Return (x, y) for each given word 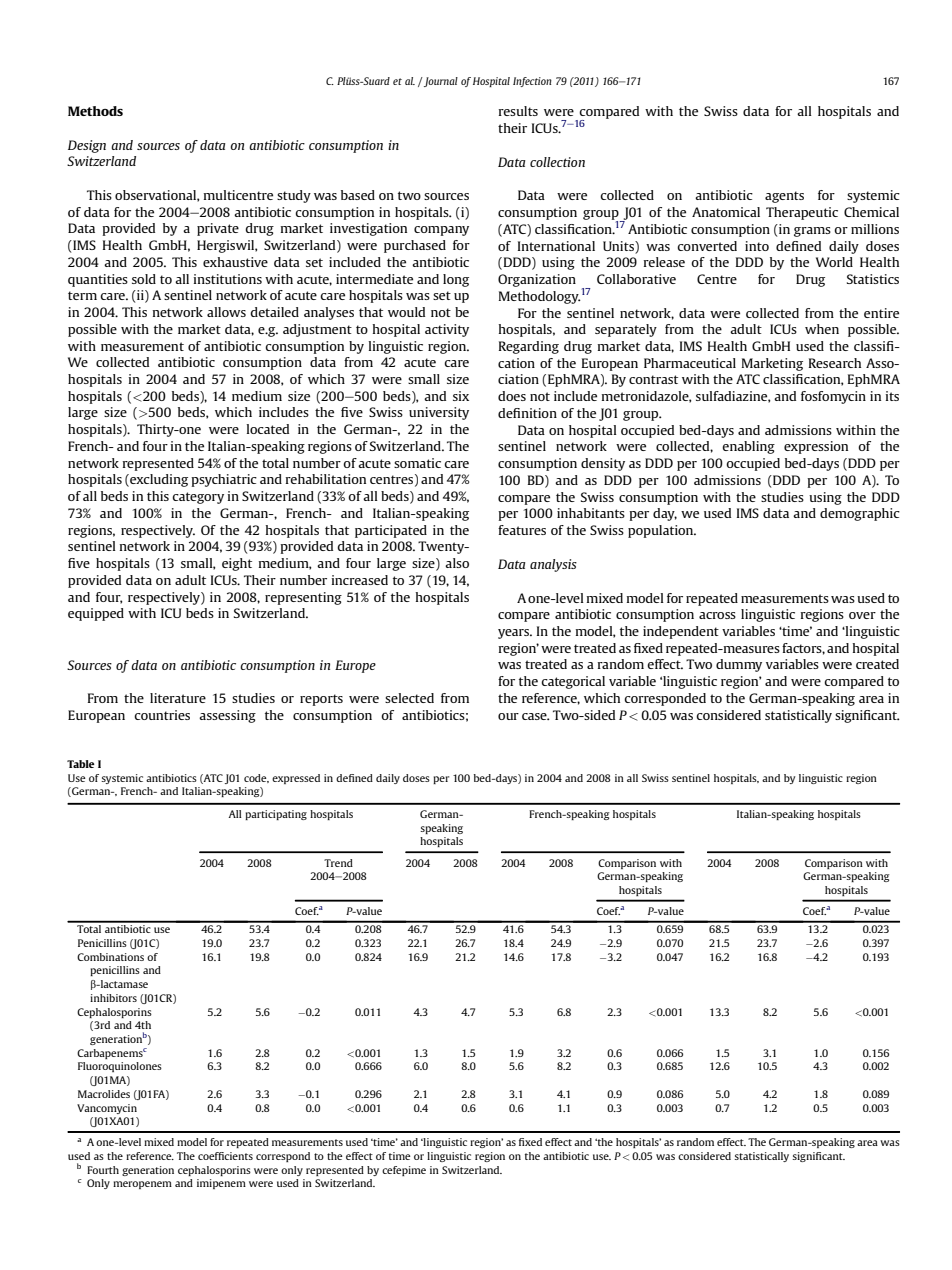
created (877, 664)
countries (162, 715)
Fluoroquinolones (120, 1067)
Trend (338, 863)
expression (816, 447)
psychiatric (224, 480)
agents (784, 197)
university (439, 413)
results (518, 111)
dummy (739, 665)
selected (409, 698)
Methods (95, 111)
